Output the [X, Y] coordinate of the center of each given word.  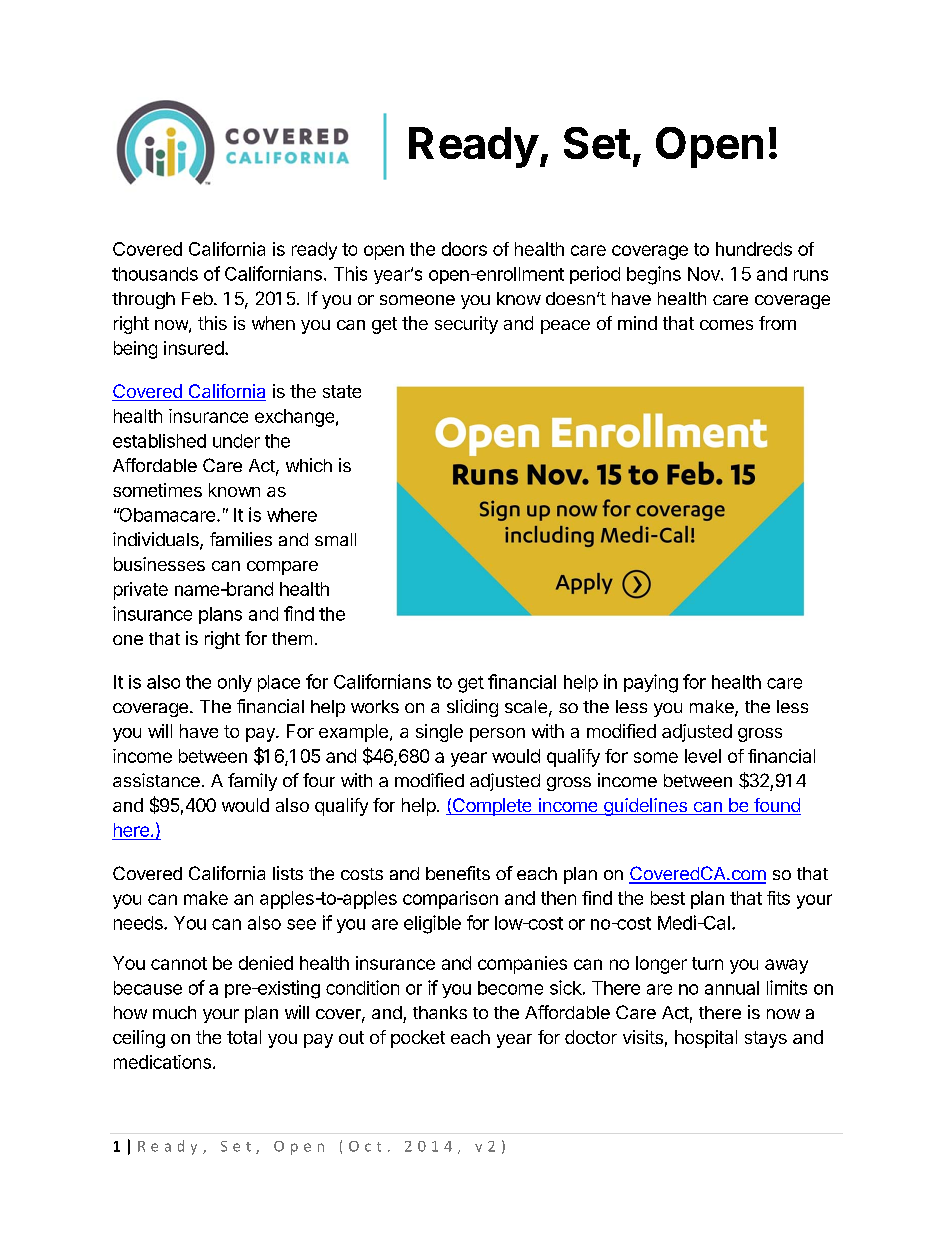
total [244, 1037]
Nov [705, 274]
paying [651, 683]
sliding [472, 708]
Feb [197, 298]
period [595, 275]
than [430, 1012]
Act [675, 1012]
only [235, 683]
